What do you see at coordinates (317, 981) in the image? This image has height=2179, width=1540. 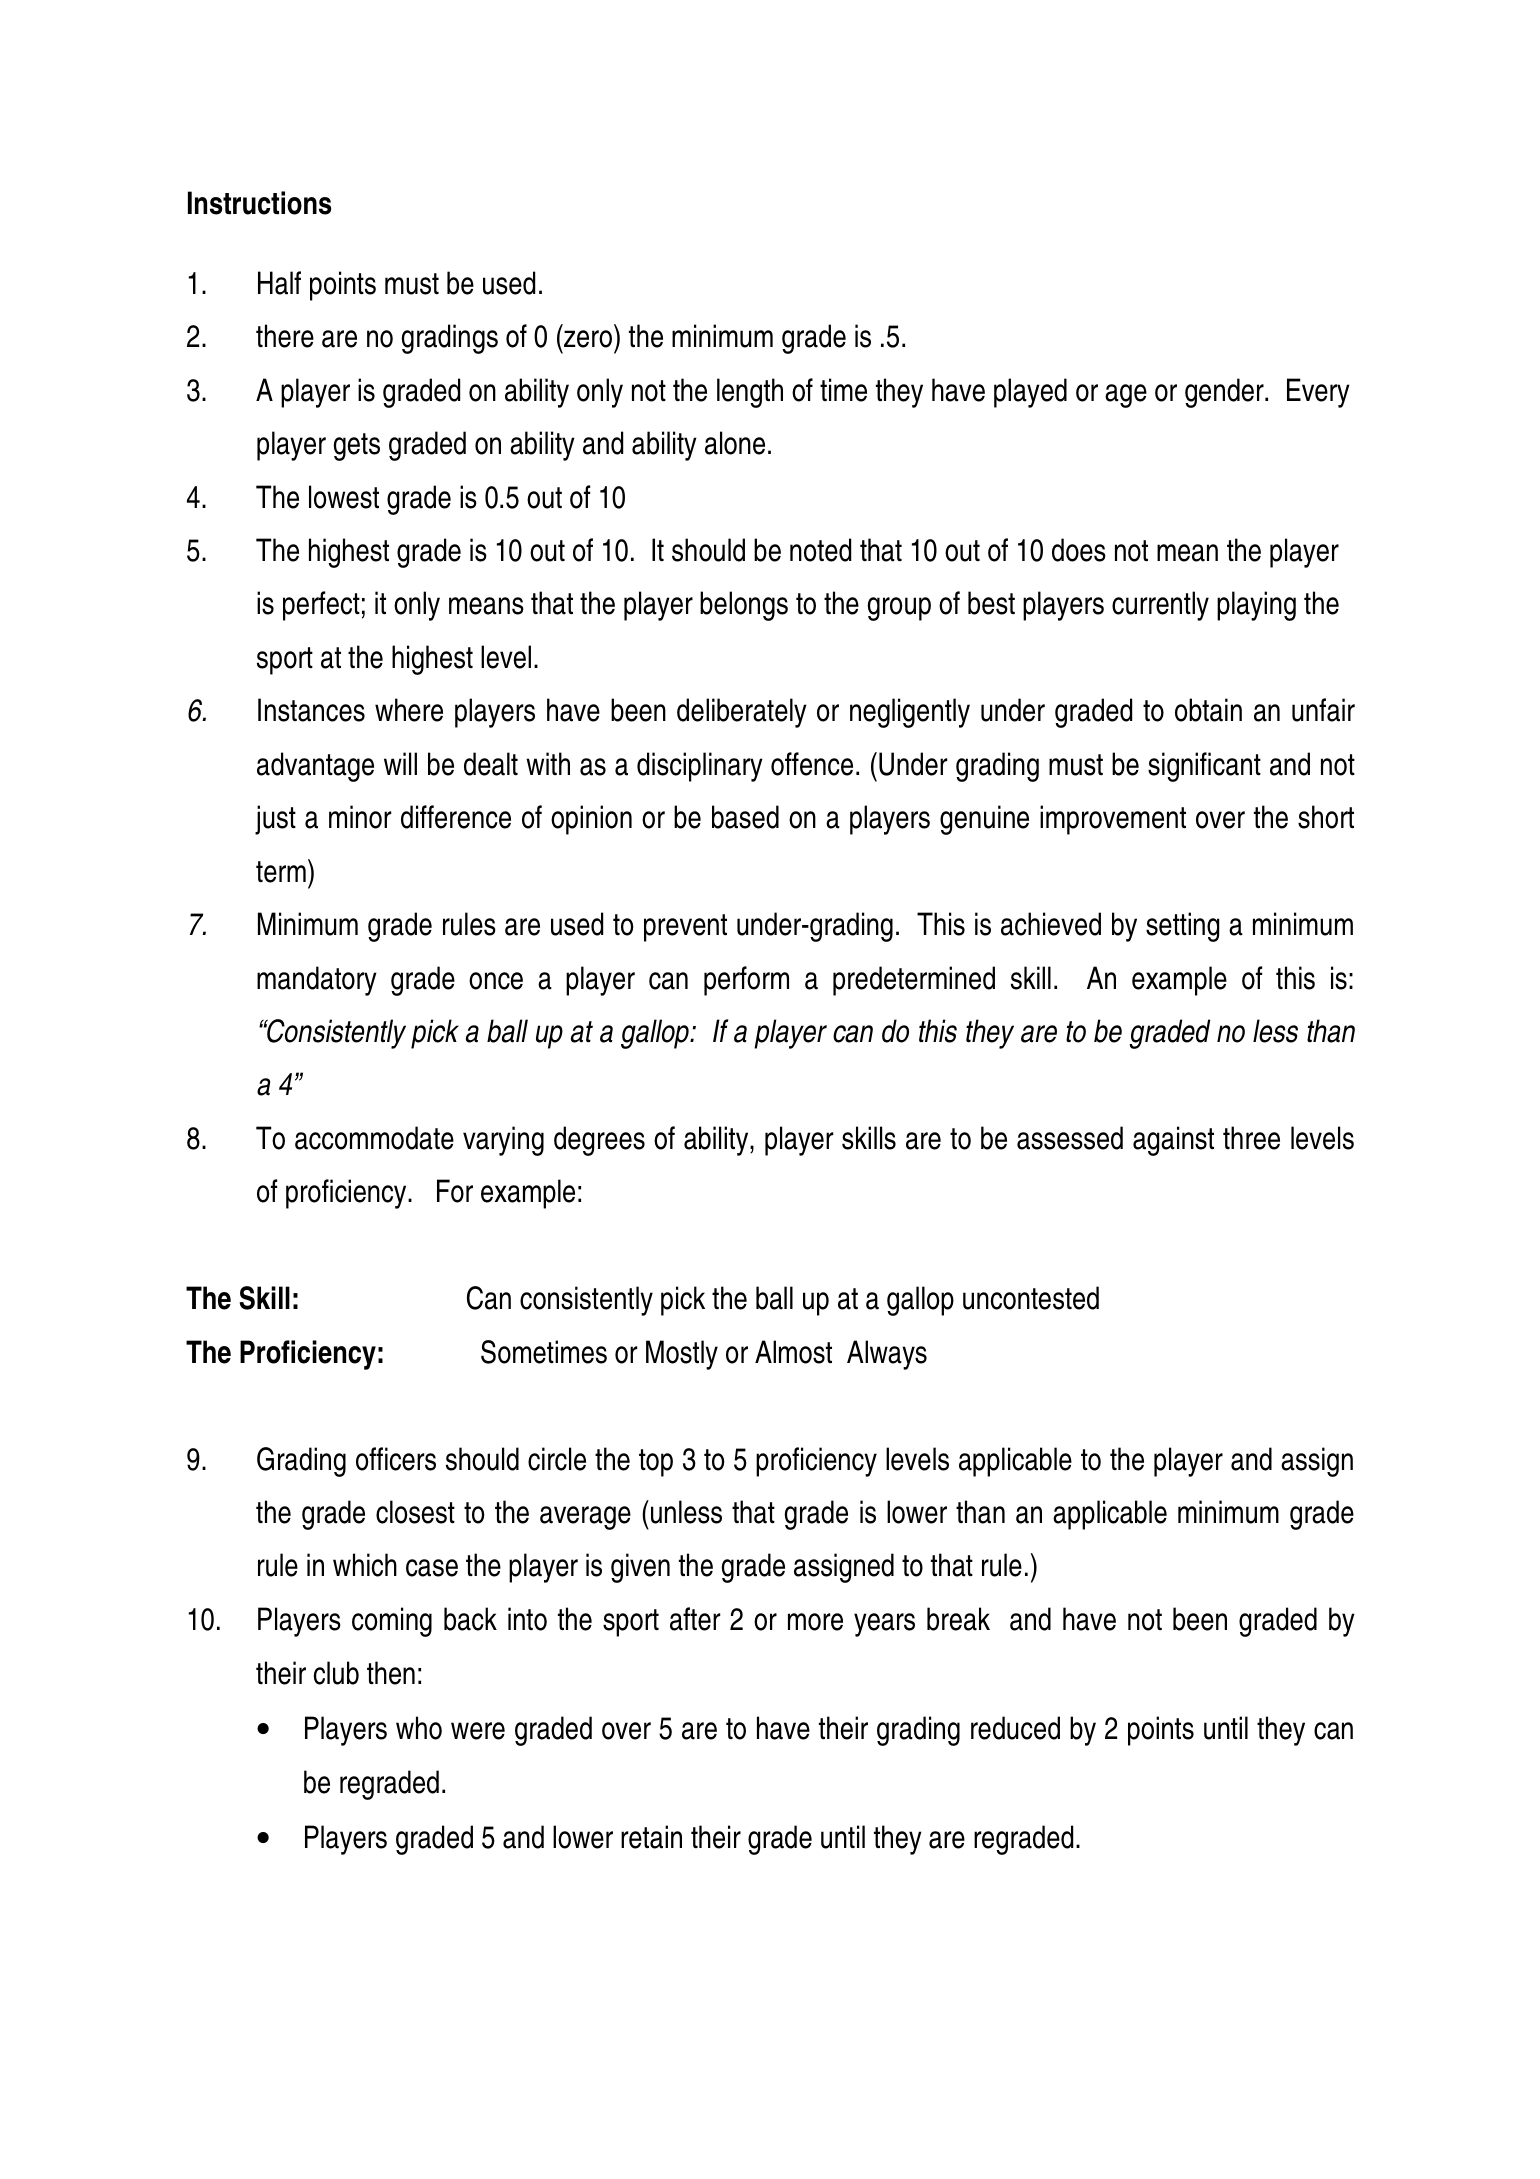 I see `mandatory` at bounding box center [317, 981].
